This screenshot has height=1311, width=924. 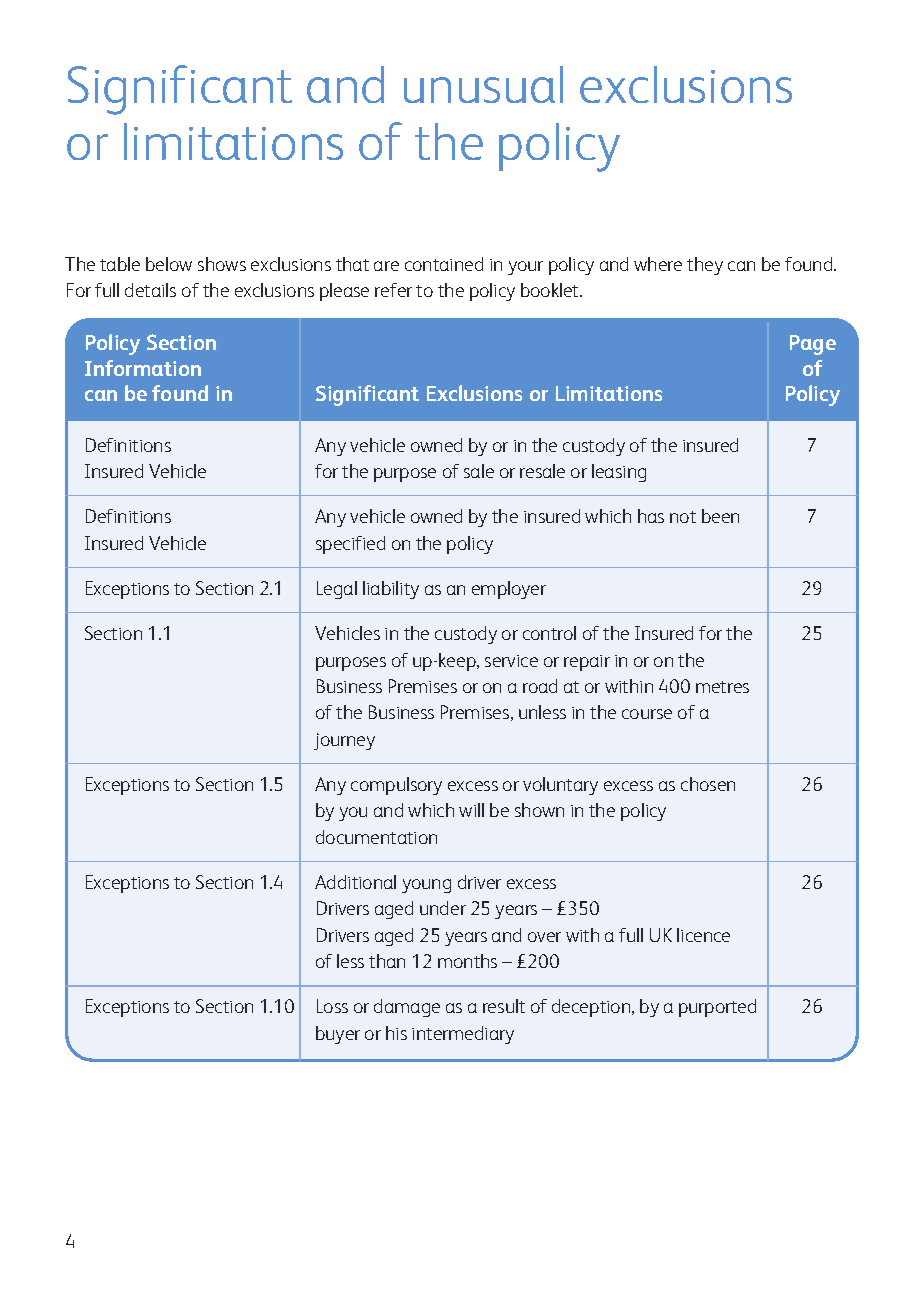 I want to click on where, so click(x=658, y=264).
